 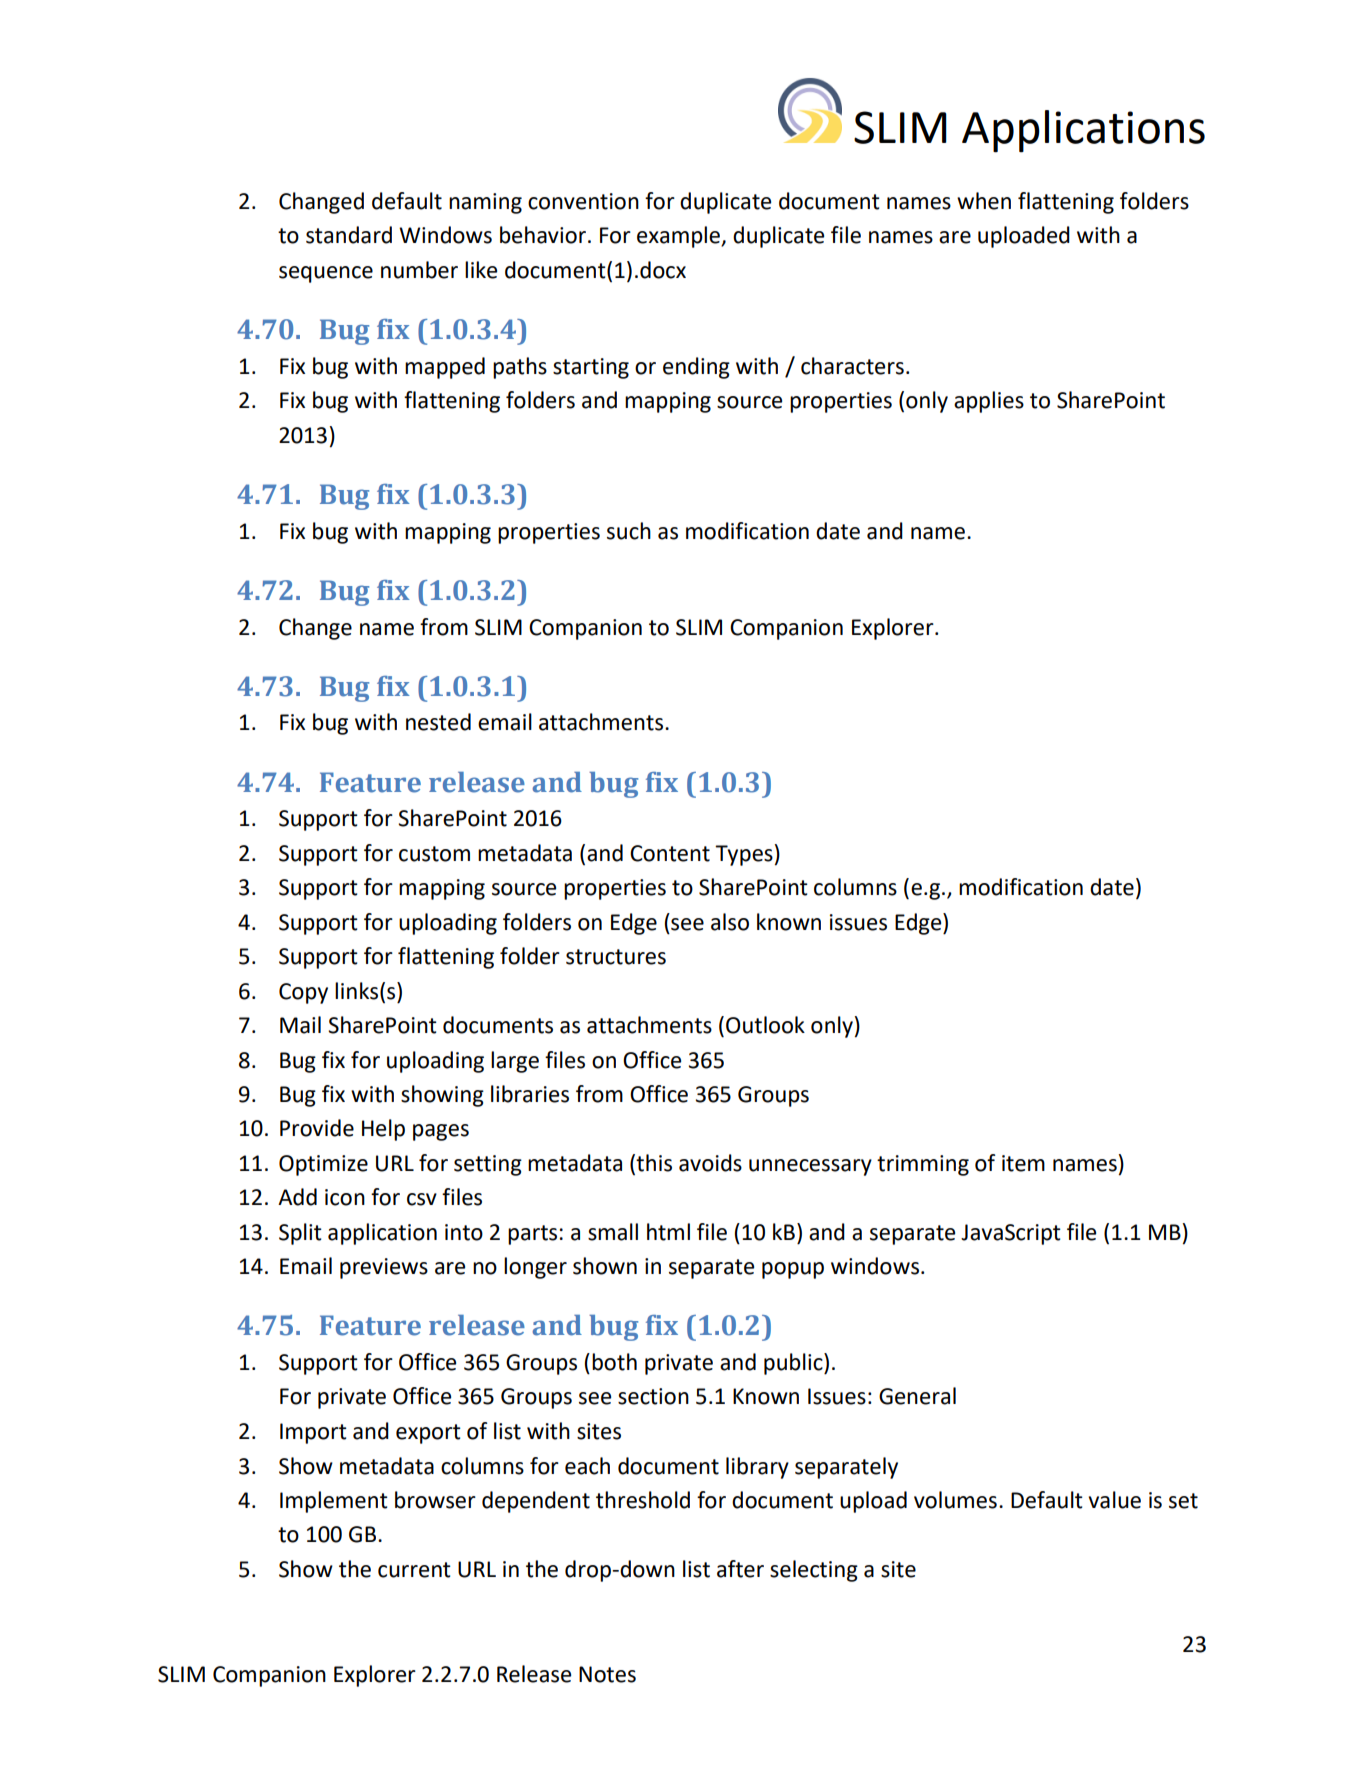 I want to click on custom, so click(x=434, y=854).
